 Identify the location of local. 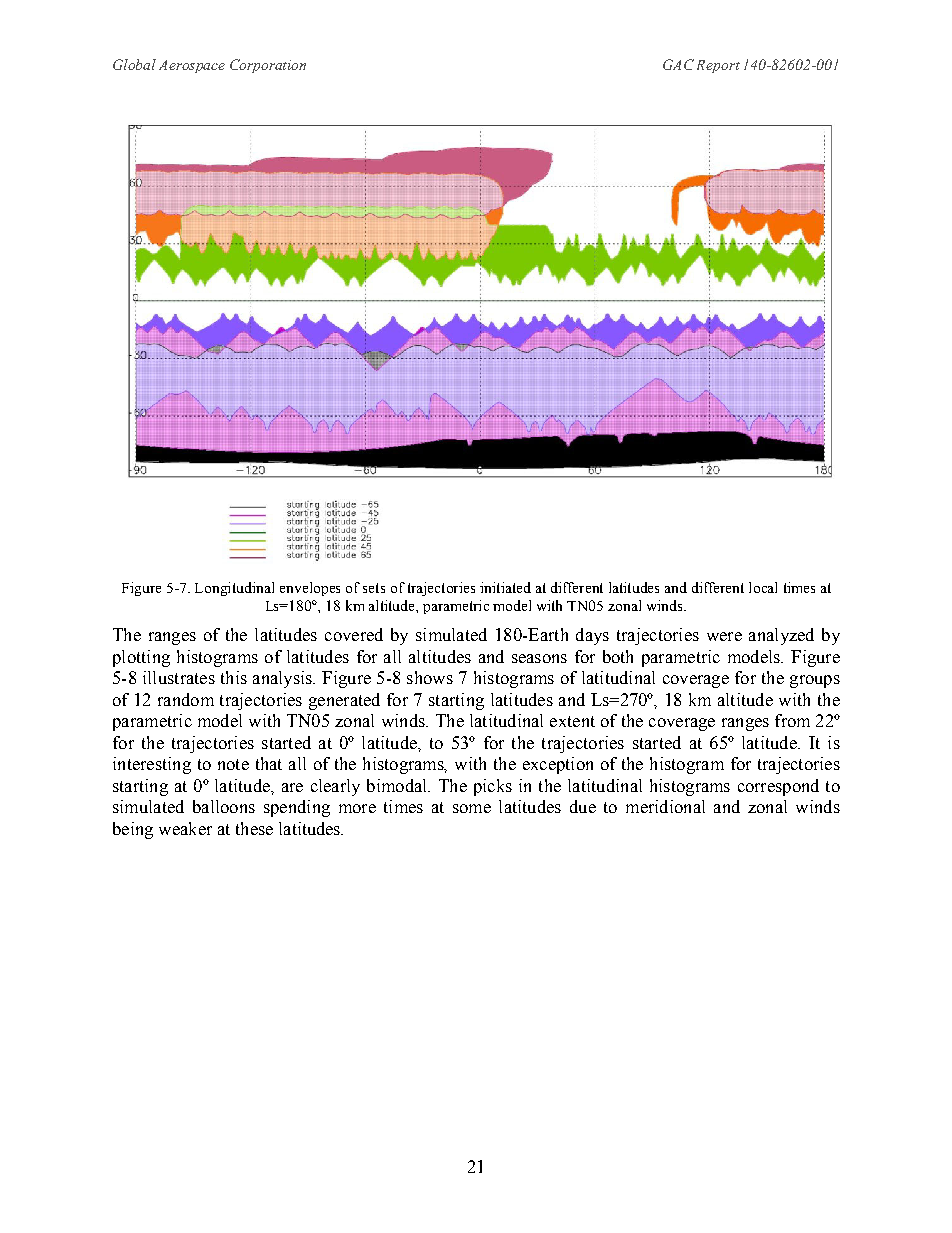
(763, 587).
